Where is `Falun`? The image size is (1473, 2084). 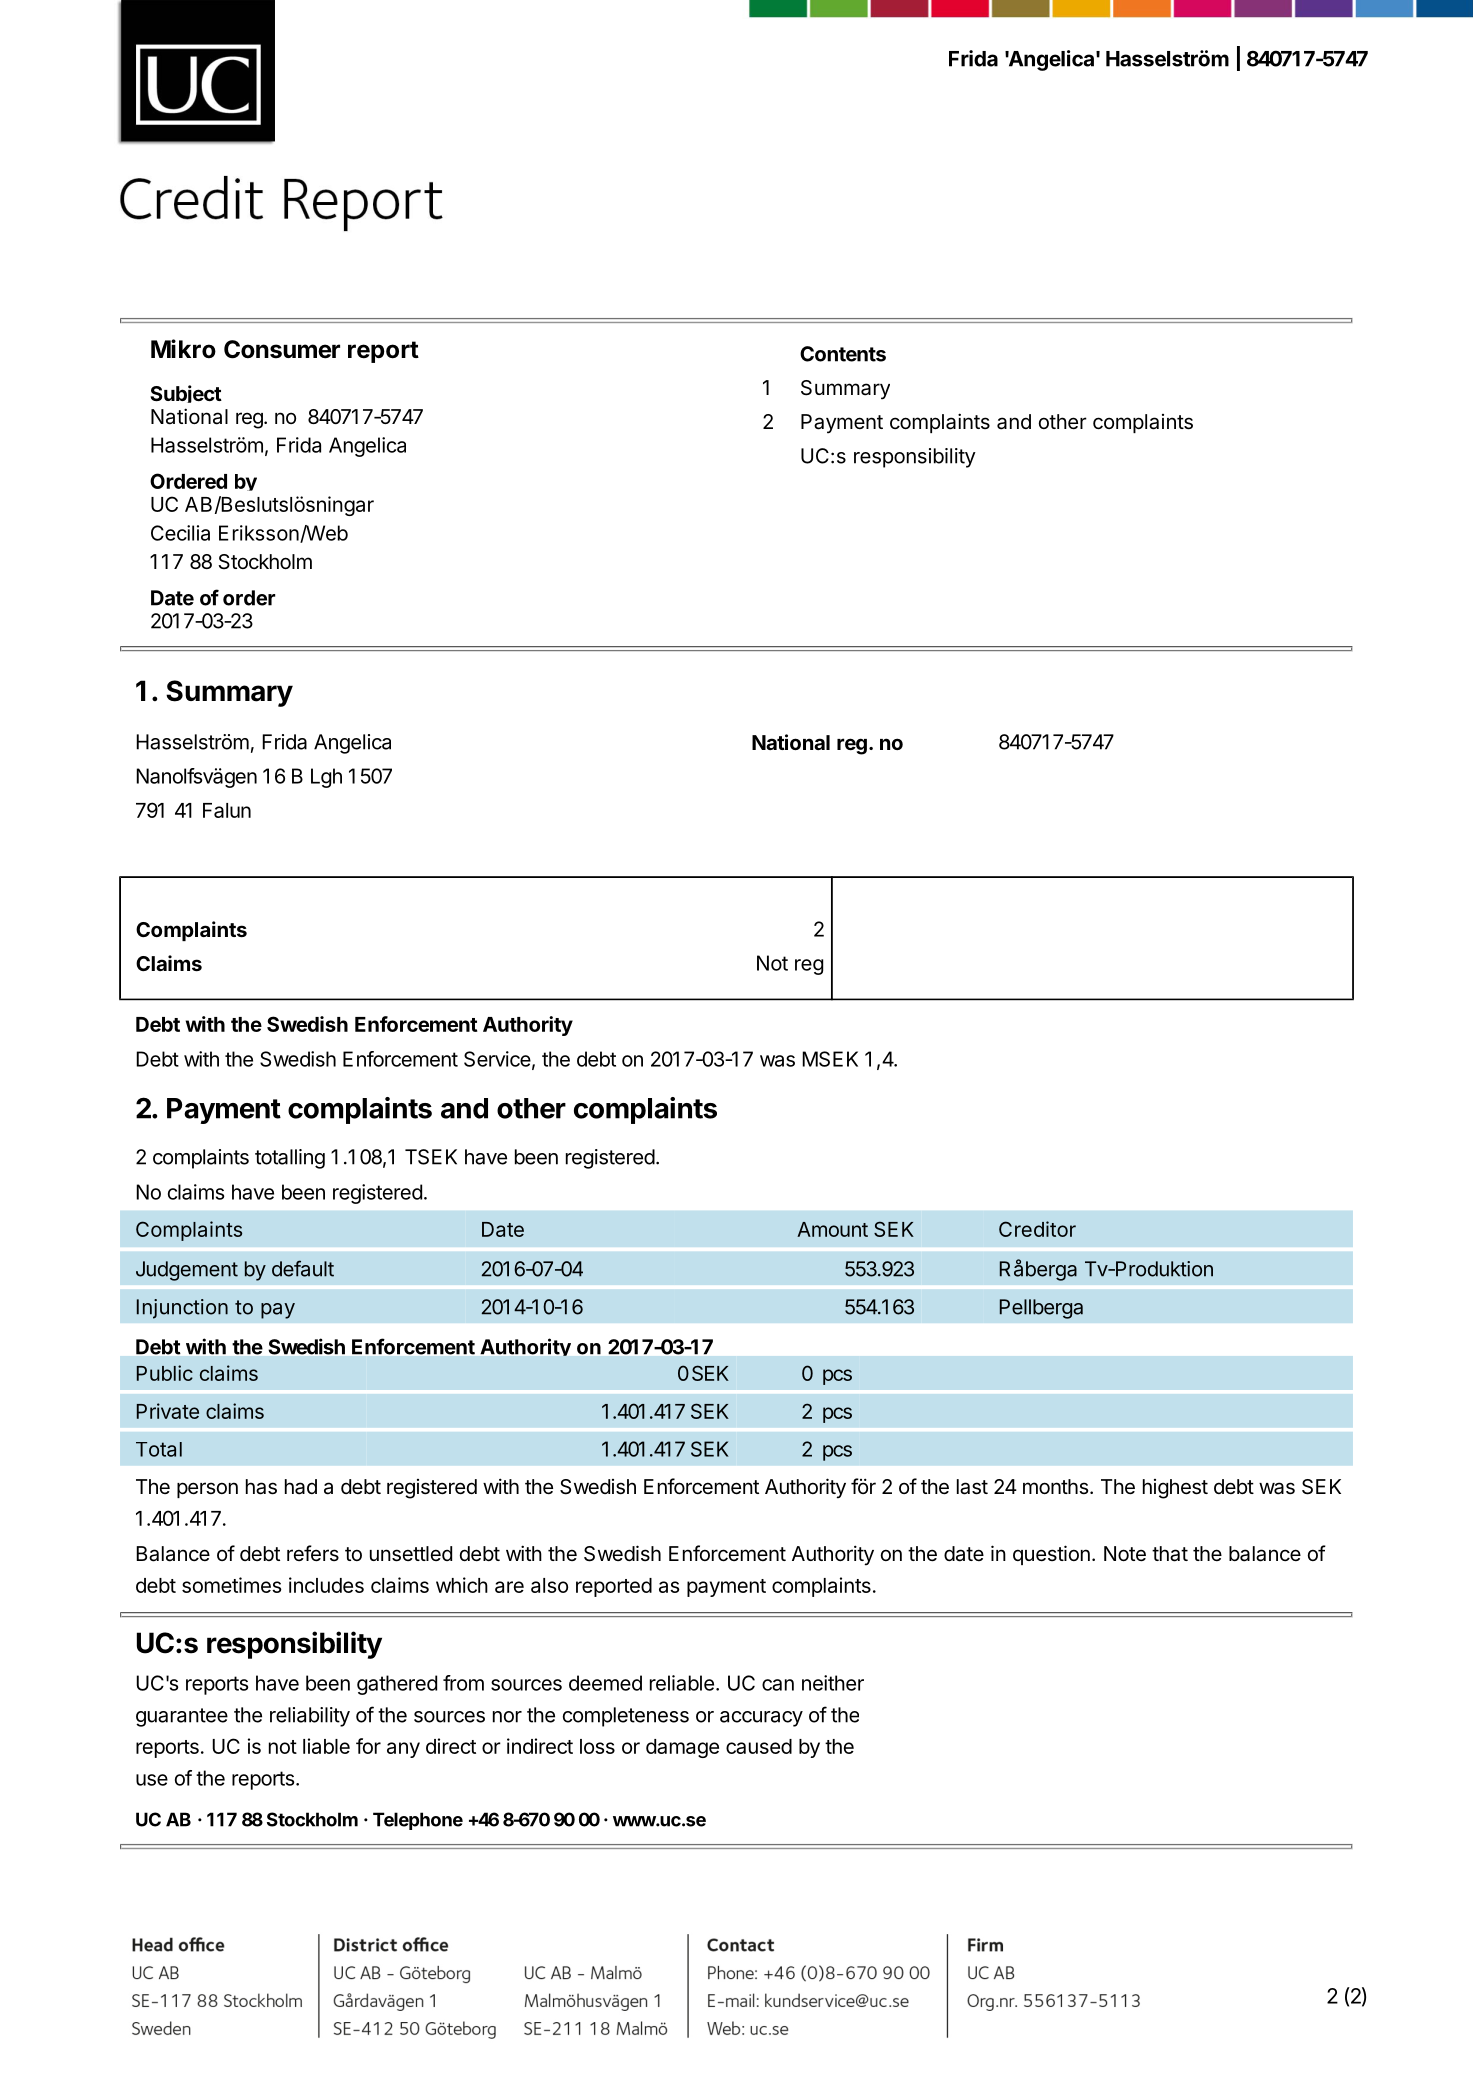
Falun is located at coordinates (227, 810).
